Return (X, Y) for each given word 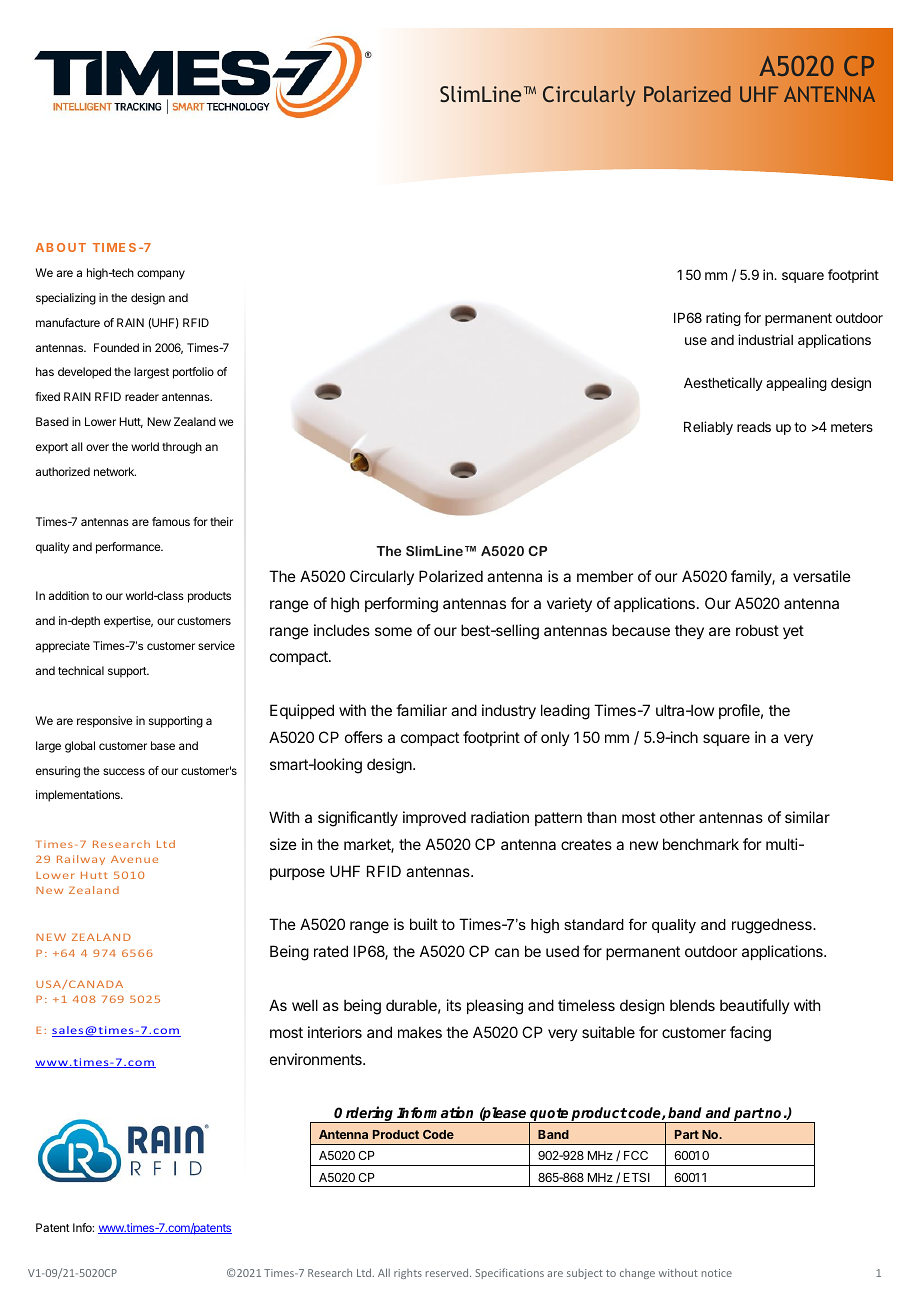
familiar (421, 710)
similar (807, 817)
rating (723, 319)
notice (717, 1273)
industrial (765, 339)
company (161, 275)
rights (408, 1274)
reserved (448, 1272)
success (124, 771)
